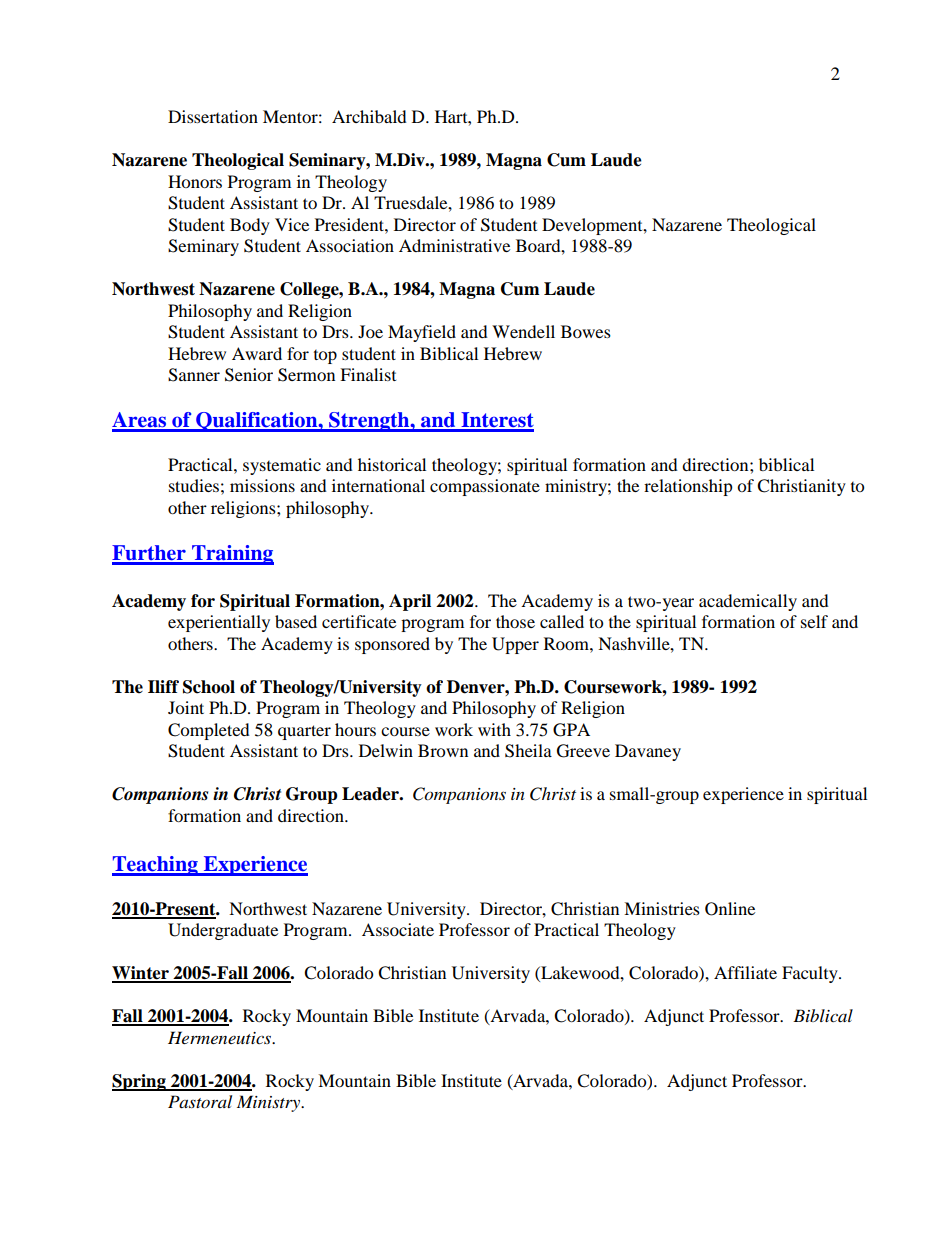 The image size is (952, 1233). What do you see at coordinates (200, 1101) in the document?
I see `Pastoral` at bounding box center [200, 1101].
